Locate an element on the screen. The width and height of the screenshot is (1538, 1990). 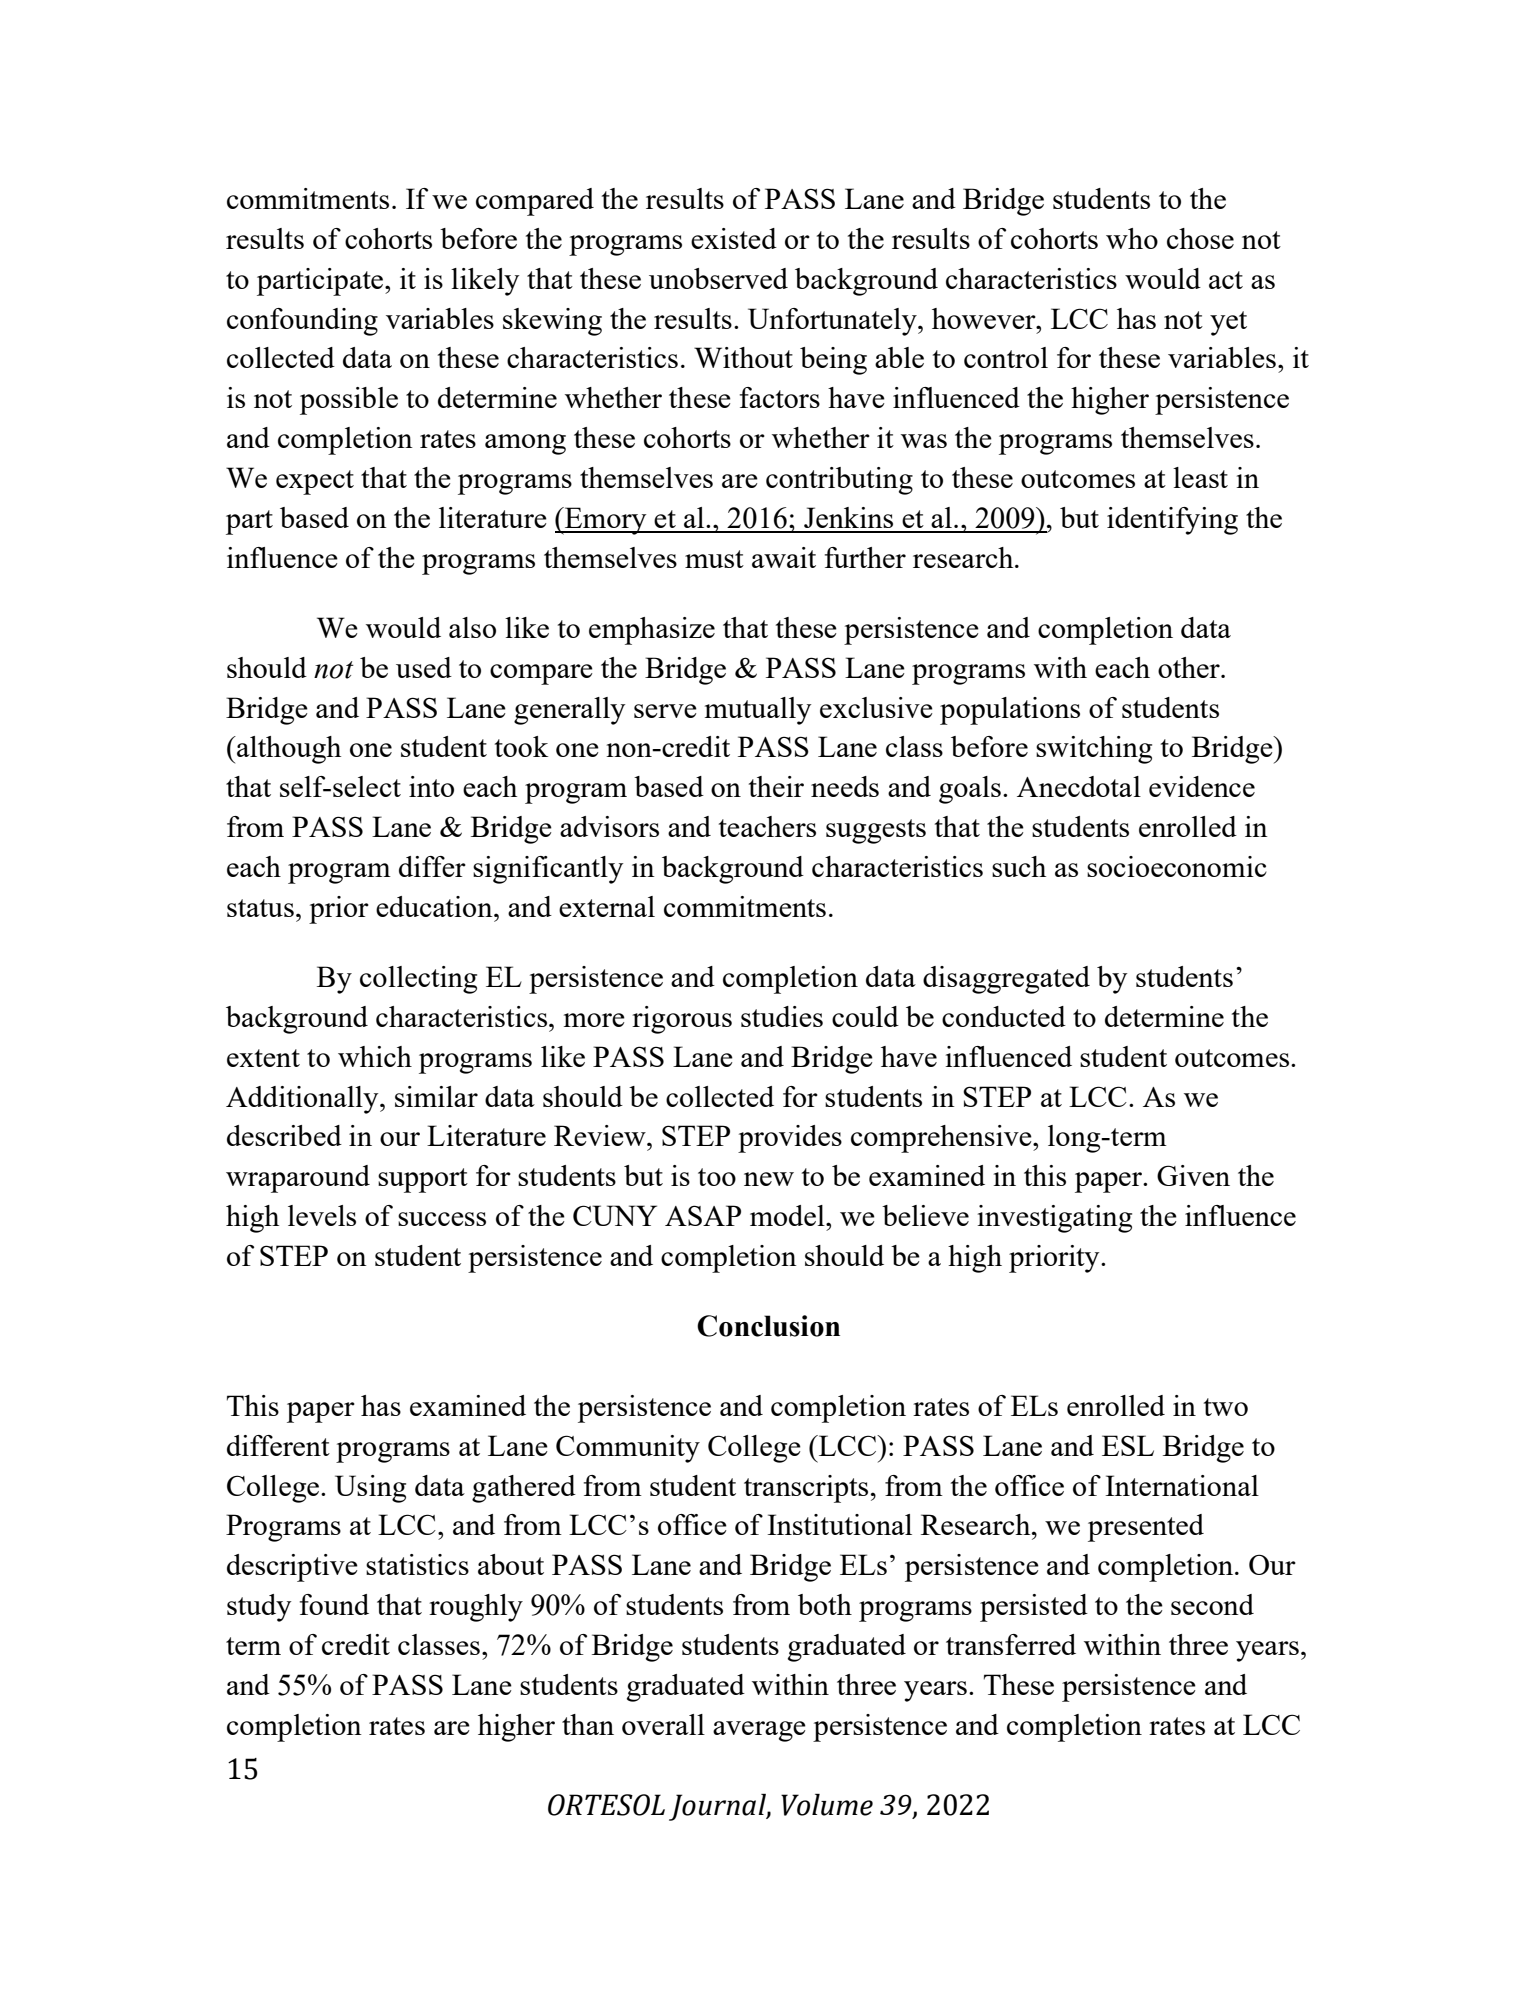
which is located at coordinates (375, 1056).
